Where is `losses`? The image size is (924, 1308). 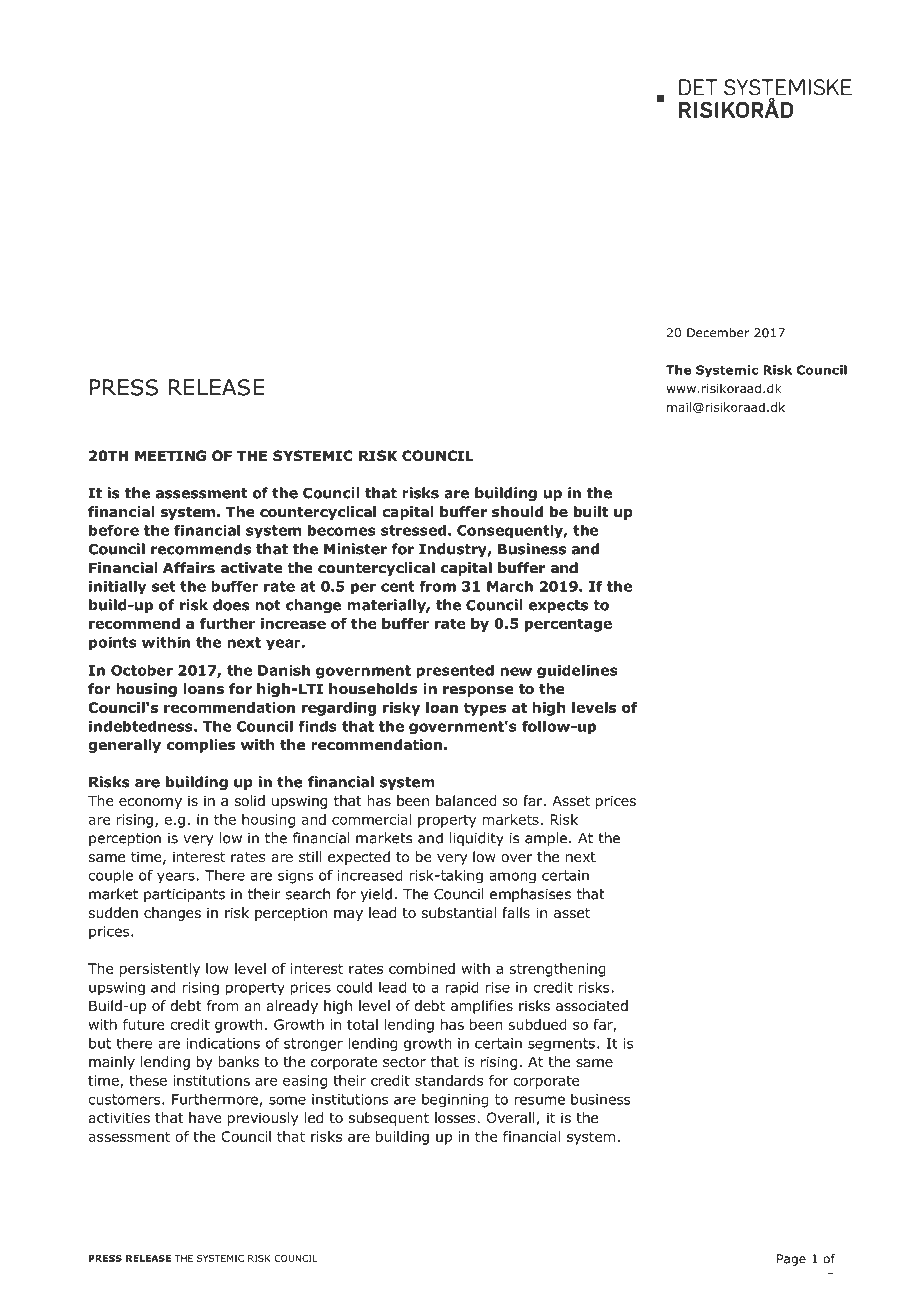 losses is located at coordinates (456, 1117).
